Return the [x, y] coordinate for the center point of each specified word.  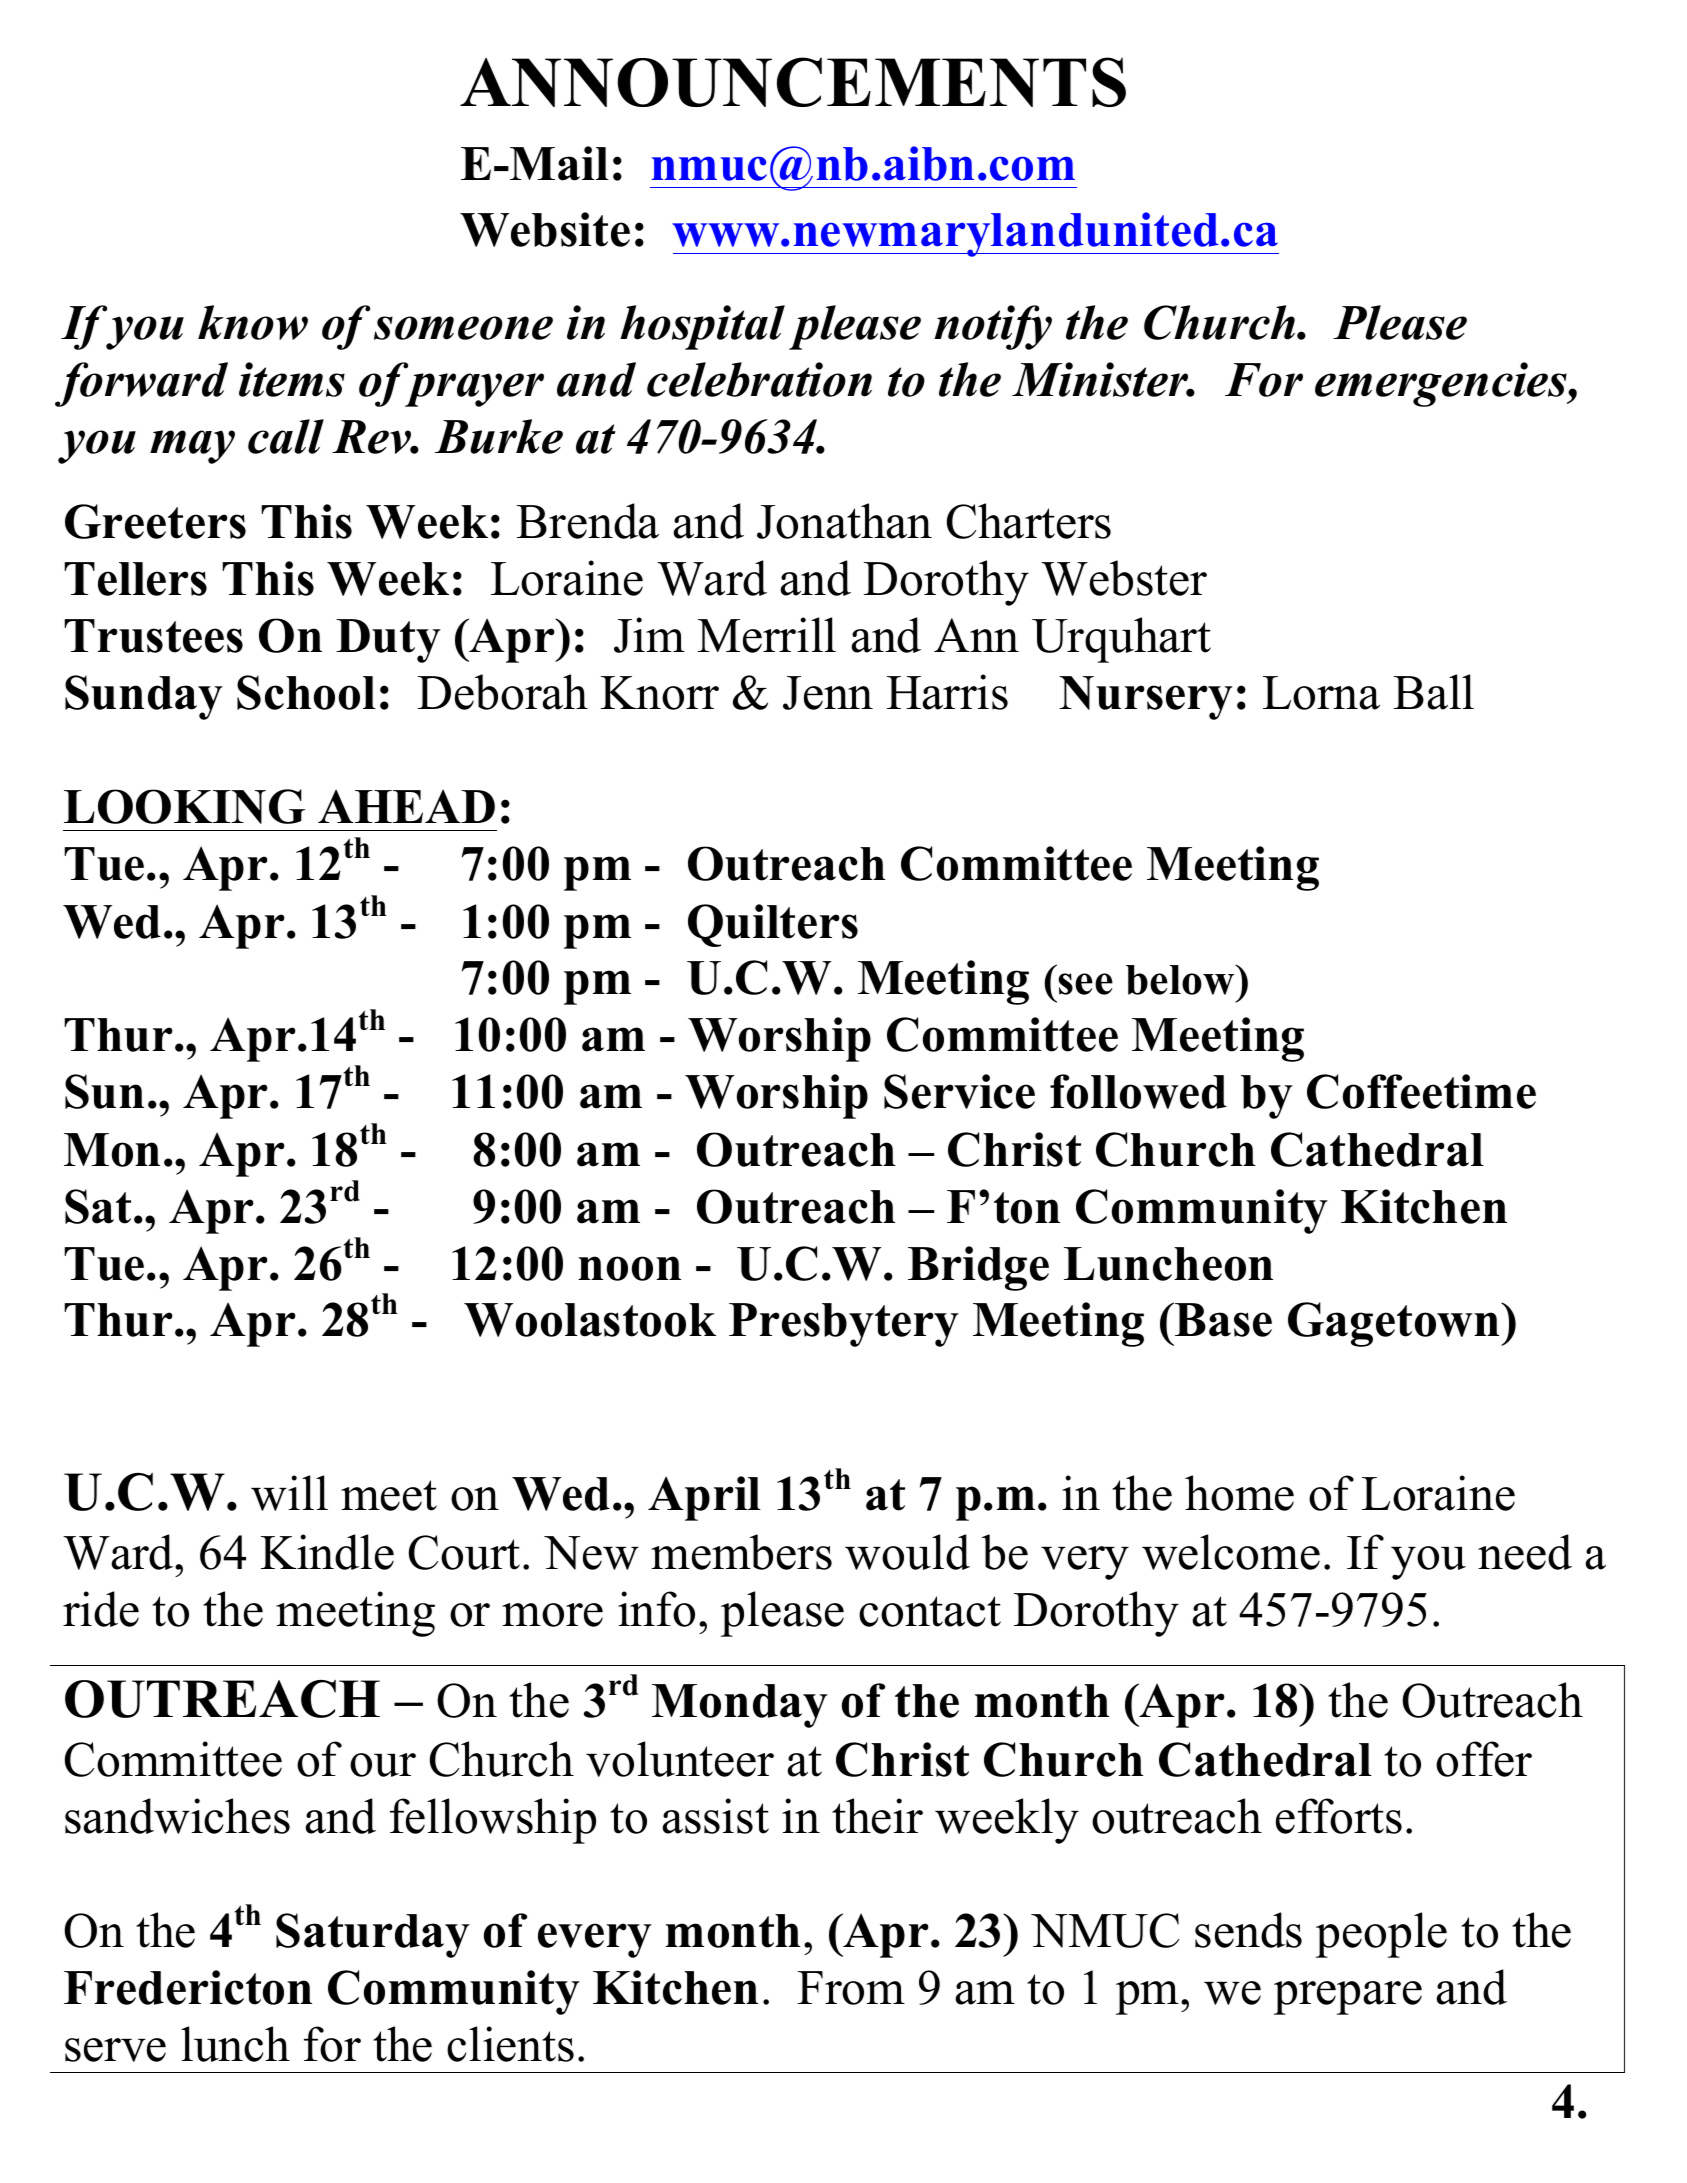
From [851, 1988]
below [1181, 979]
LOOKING [184, 806]
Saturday [373, 1935]
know [253, 322]
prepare [1348, 1998]
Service [959, 1091]
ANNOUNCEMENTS [793, 82]
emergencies [1442, 384]
